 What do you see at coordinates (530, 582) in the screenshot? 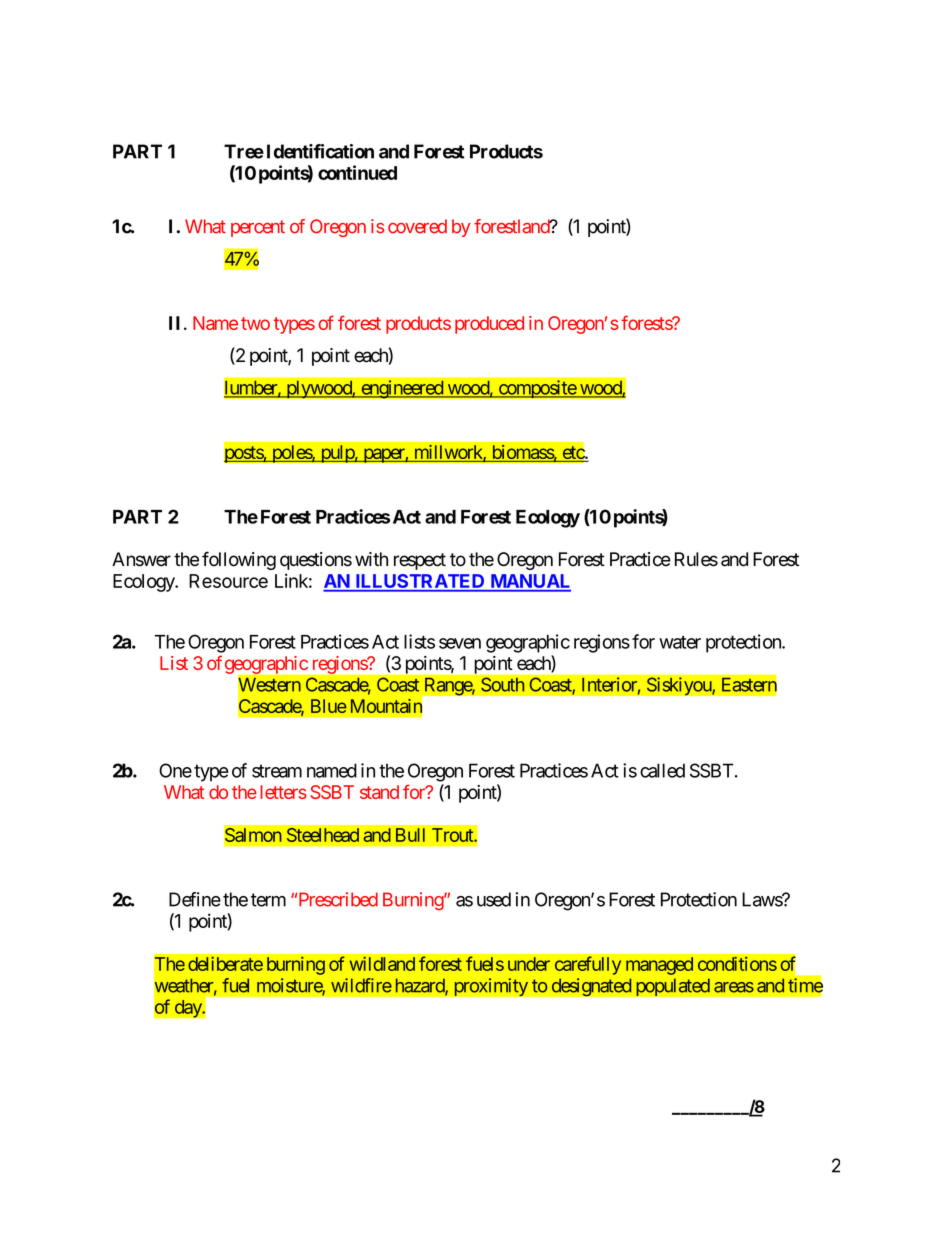
I see `MANUAL` at bounding box center [530, 582].
